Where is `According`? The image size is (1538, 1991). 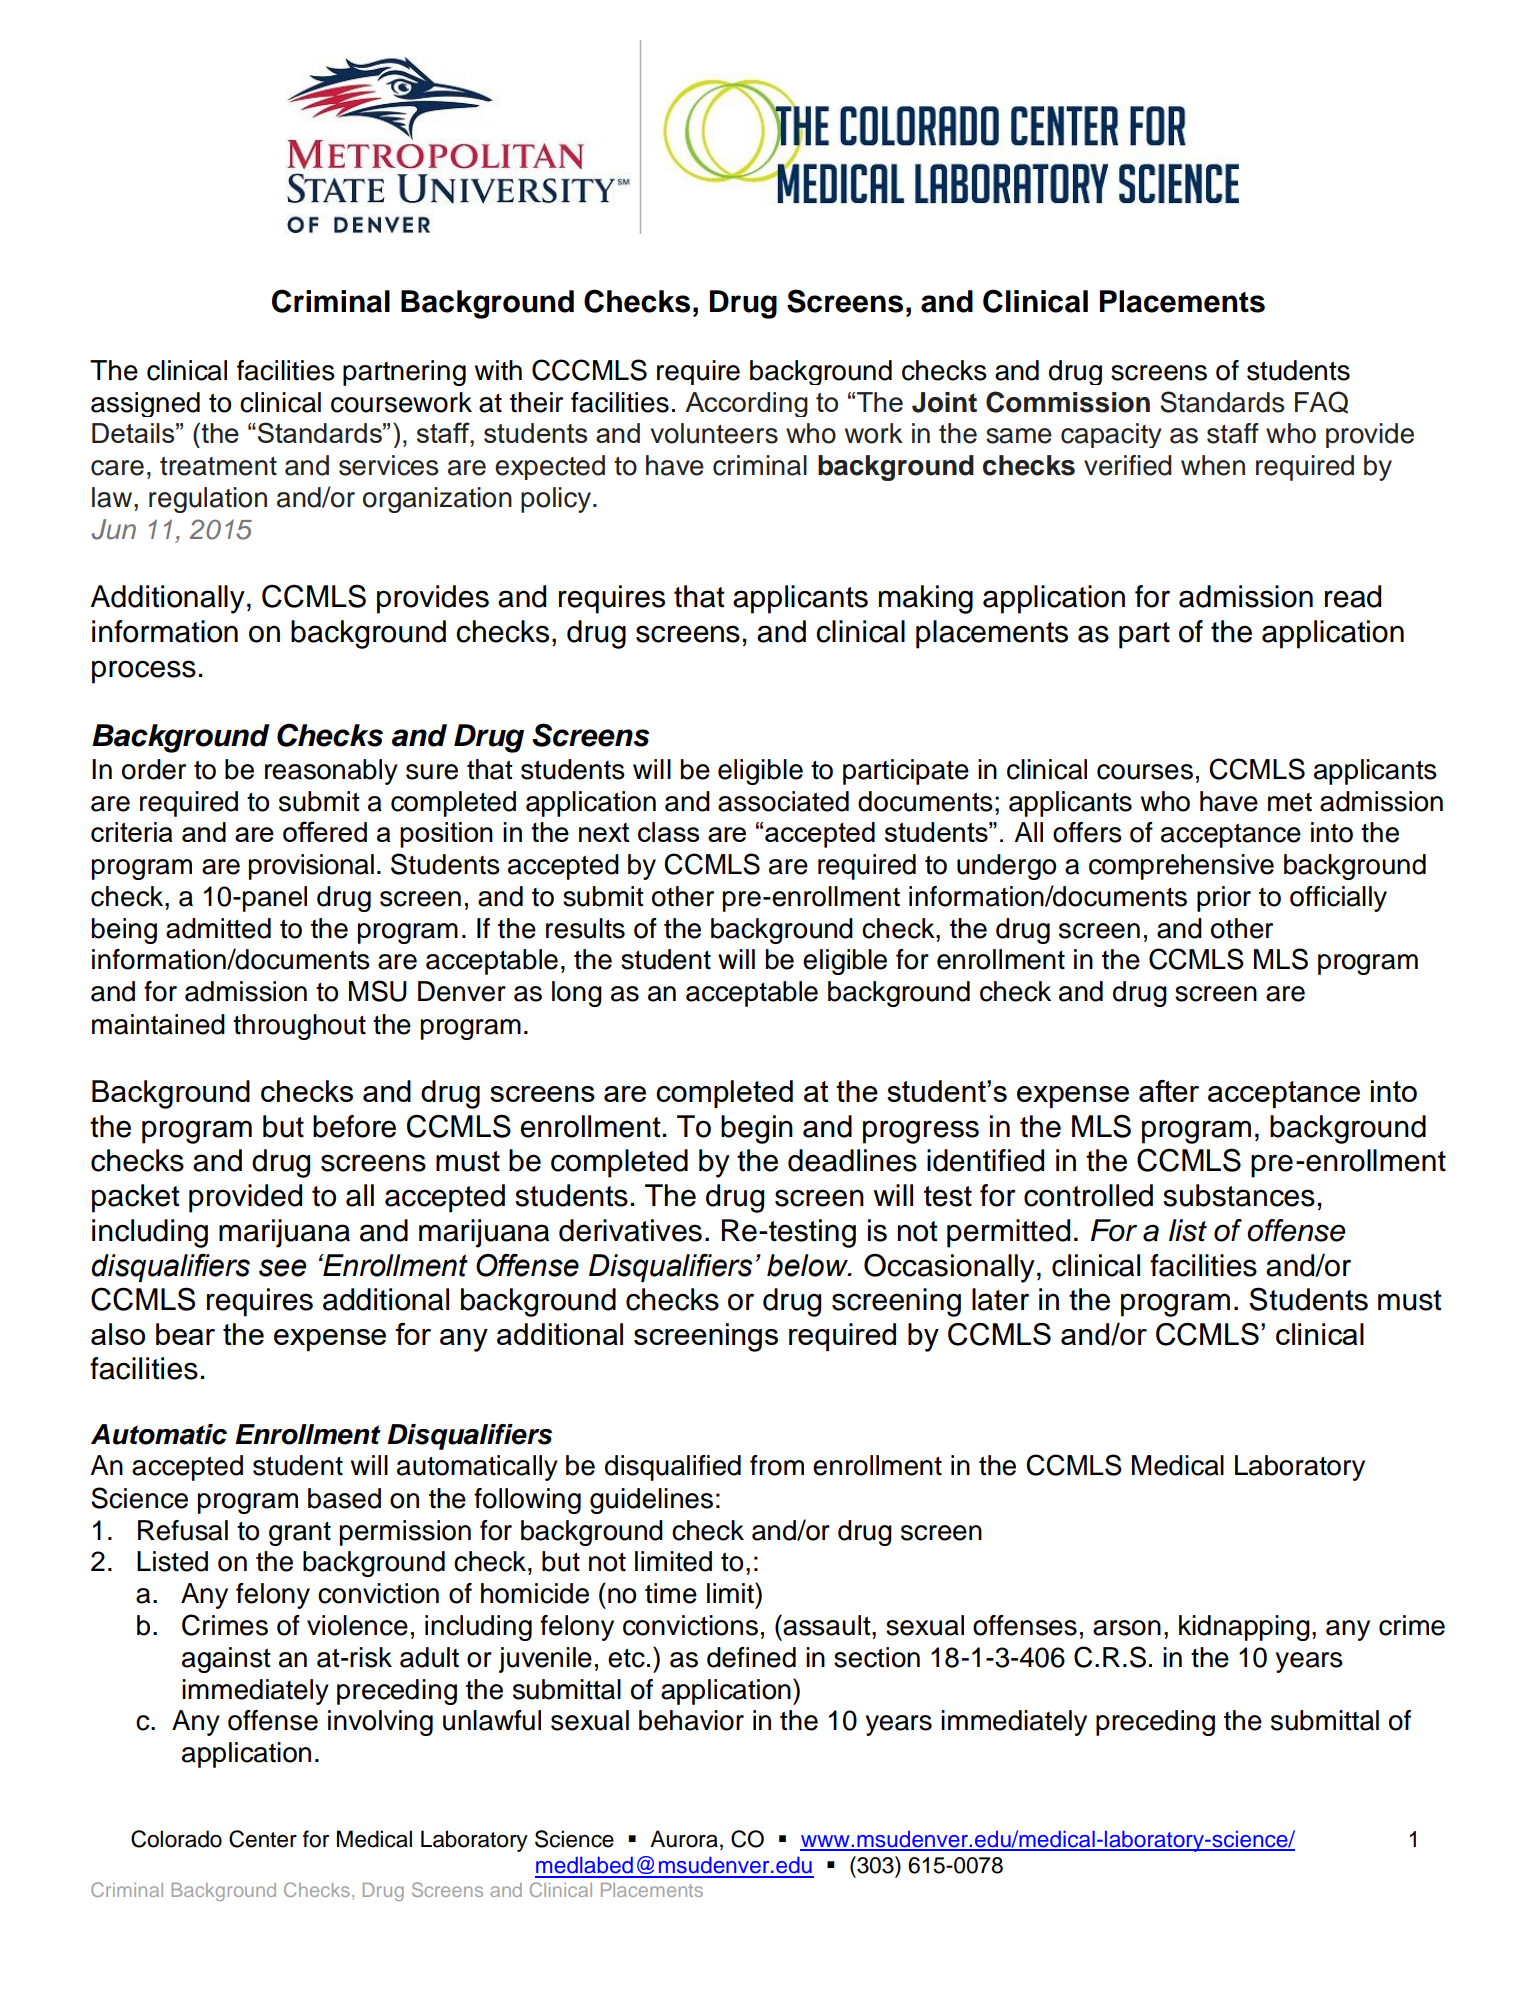
According is located at coordinates (746, 404).
